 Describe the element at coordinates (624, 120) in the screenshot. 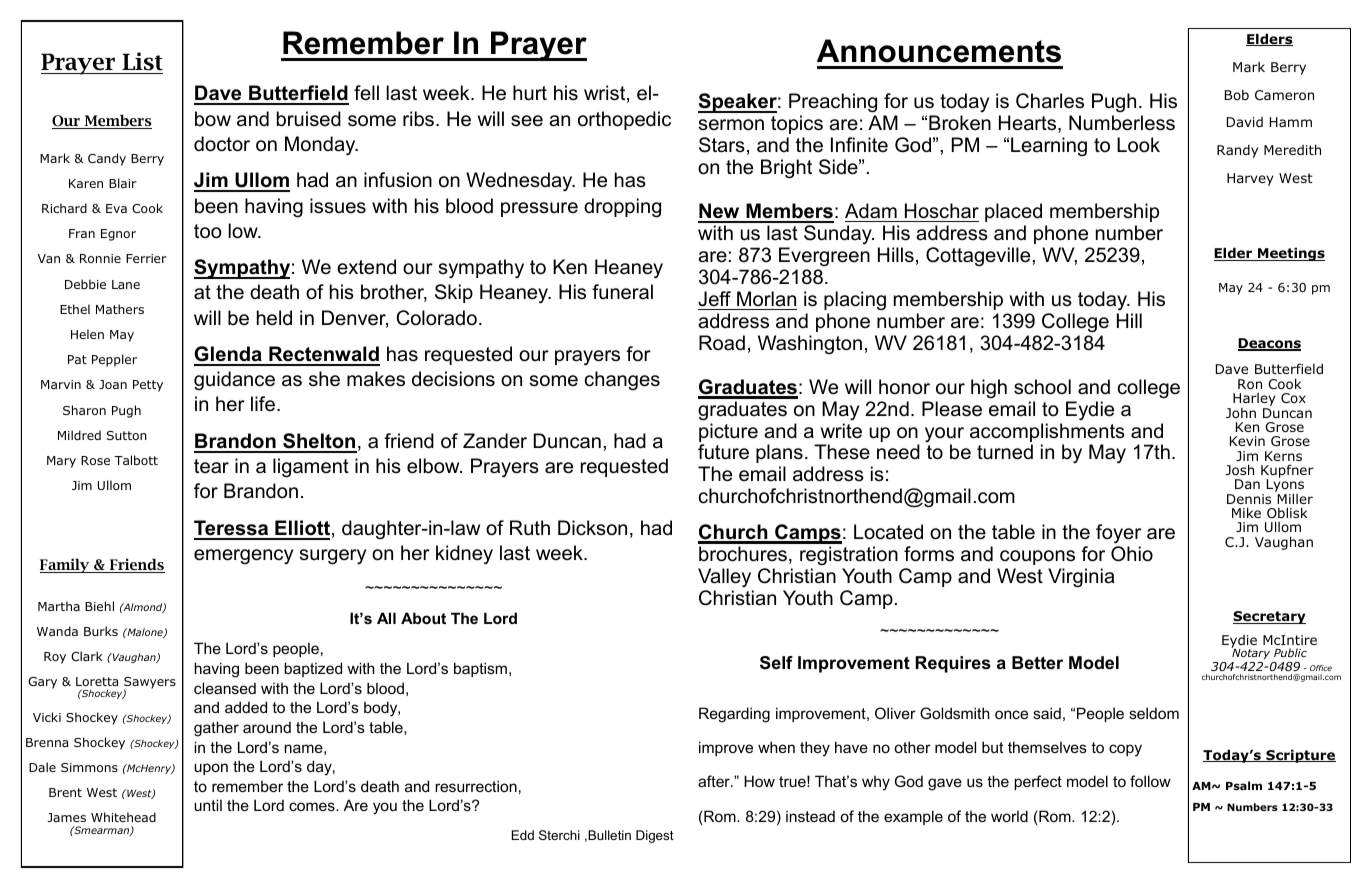

I see `orthopedic` at that location.
